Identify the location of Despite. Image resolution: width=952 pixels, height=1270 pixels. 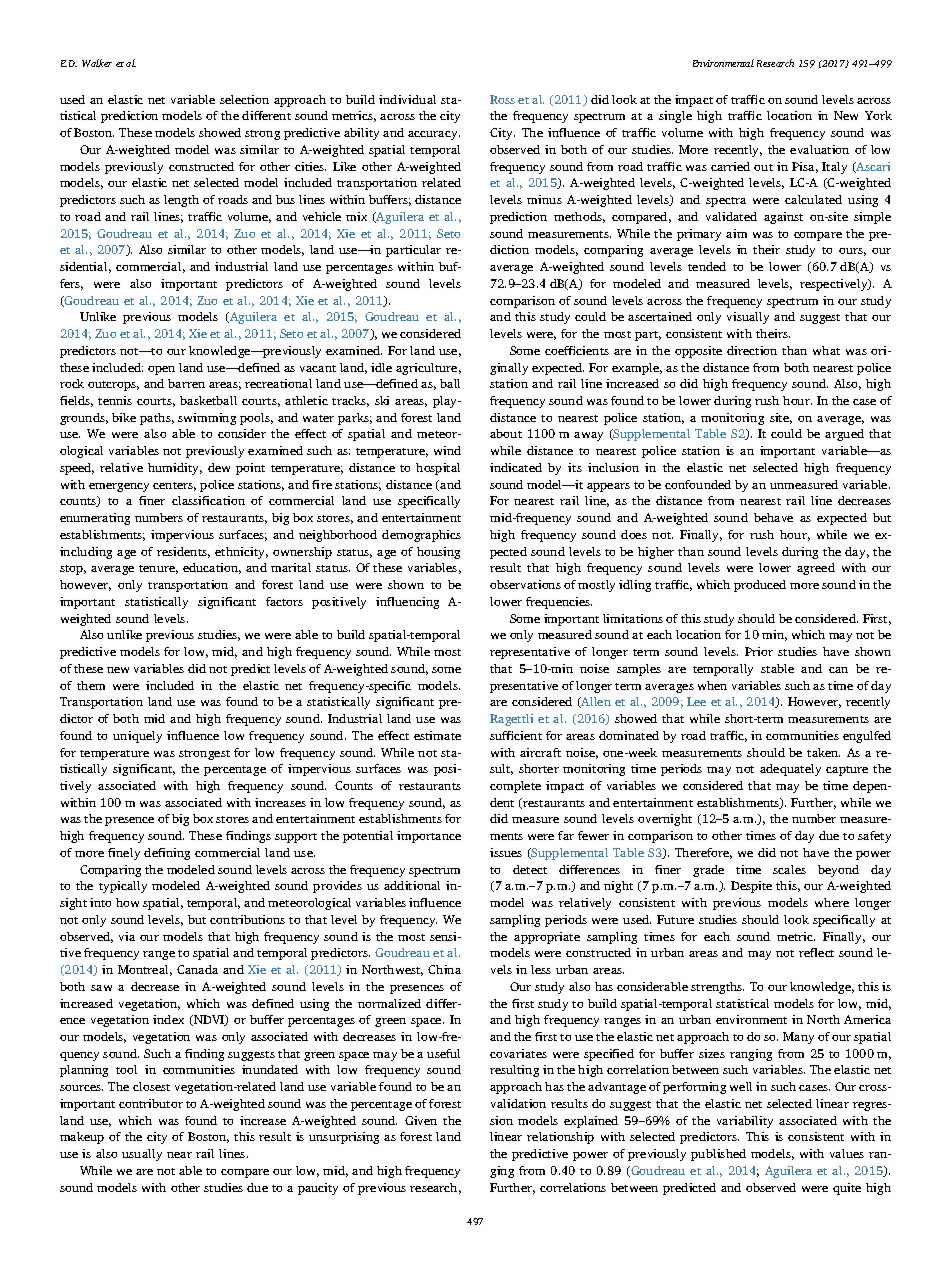
(751, 887).
